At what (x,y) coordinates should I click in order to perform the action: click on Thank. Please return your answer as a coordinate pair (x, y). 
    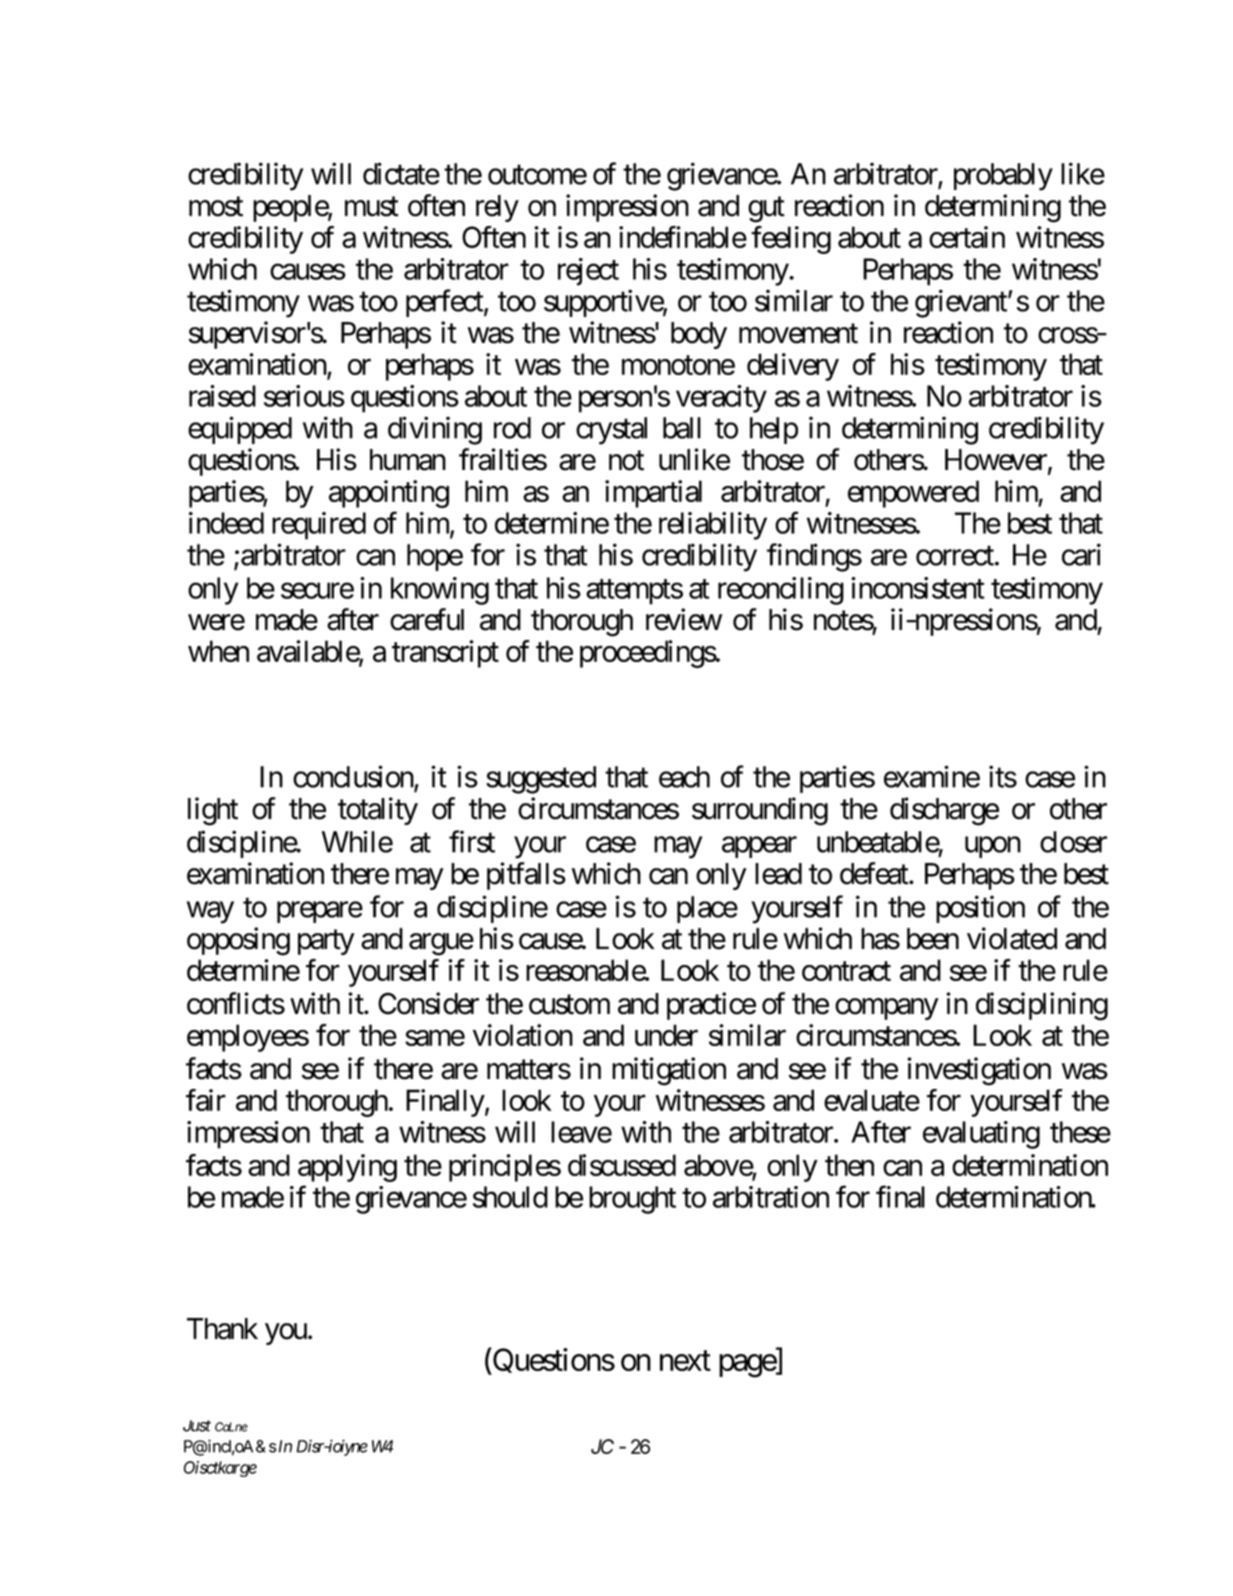
    Looking at the image, I should click on (222, 1329).
